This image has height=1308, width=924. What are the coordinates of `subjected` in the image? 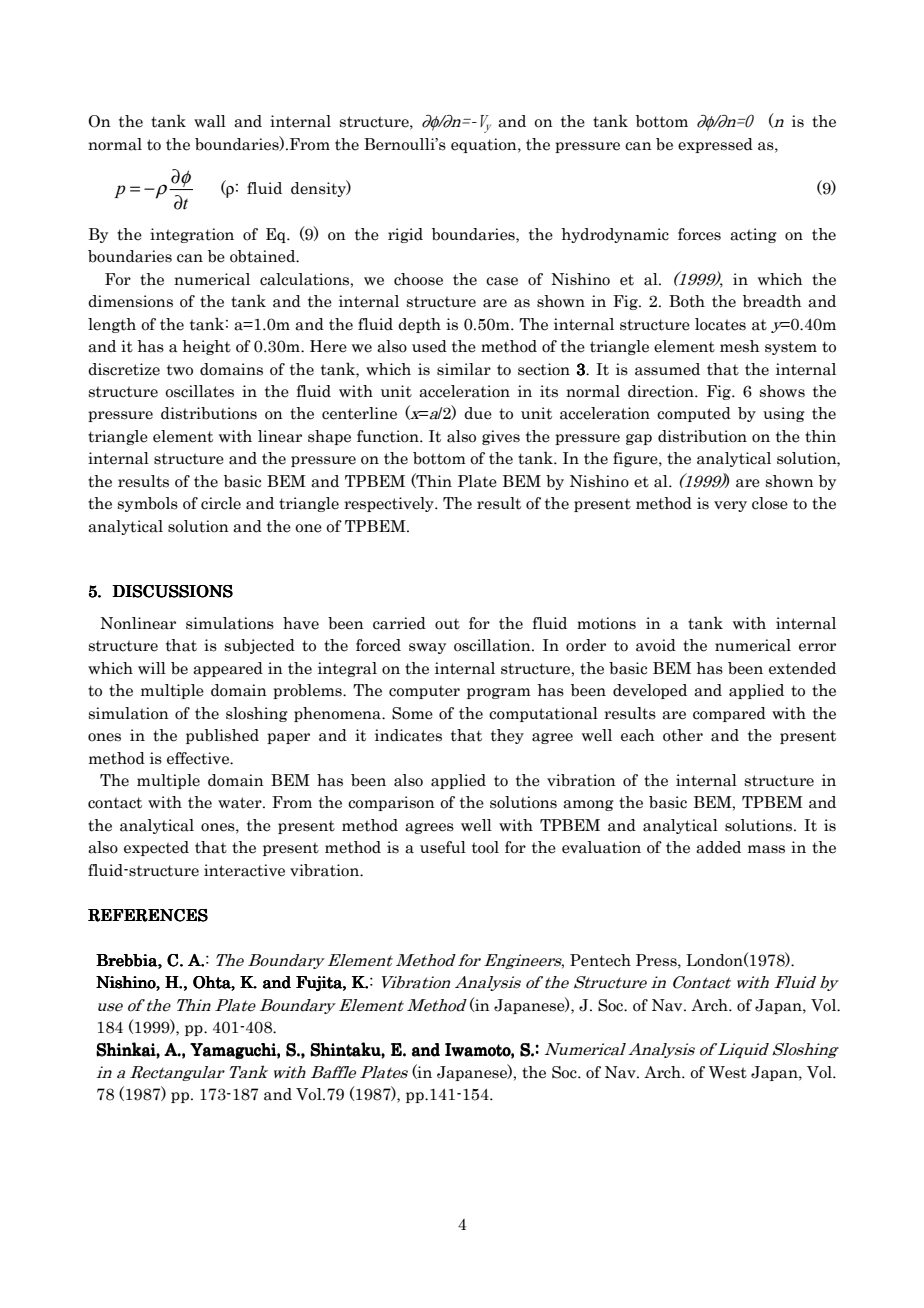 It's located at (260, 646).
